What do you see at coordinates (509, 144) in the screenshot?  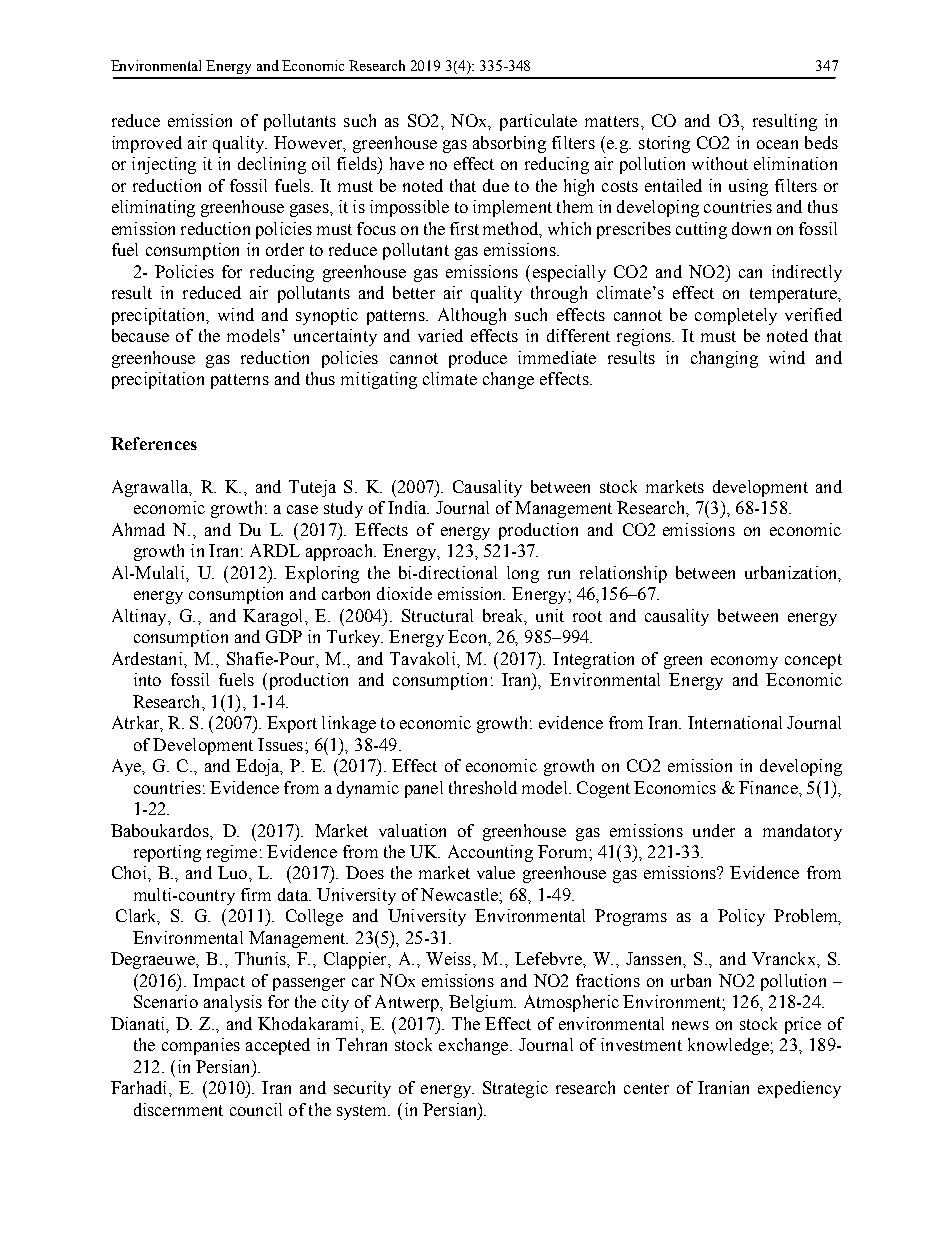 I see `absorbing` at bounding box center [509, 144].
